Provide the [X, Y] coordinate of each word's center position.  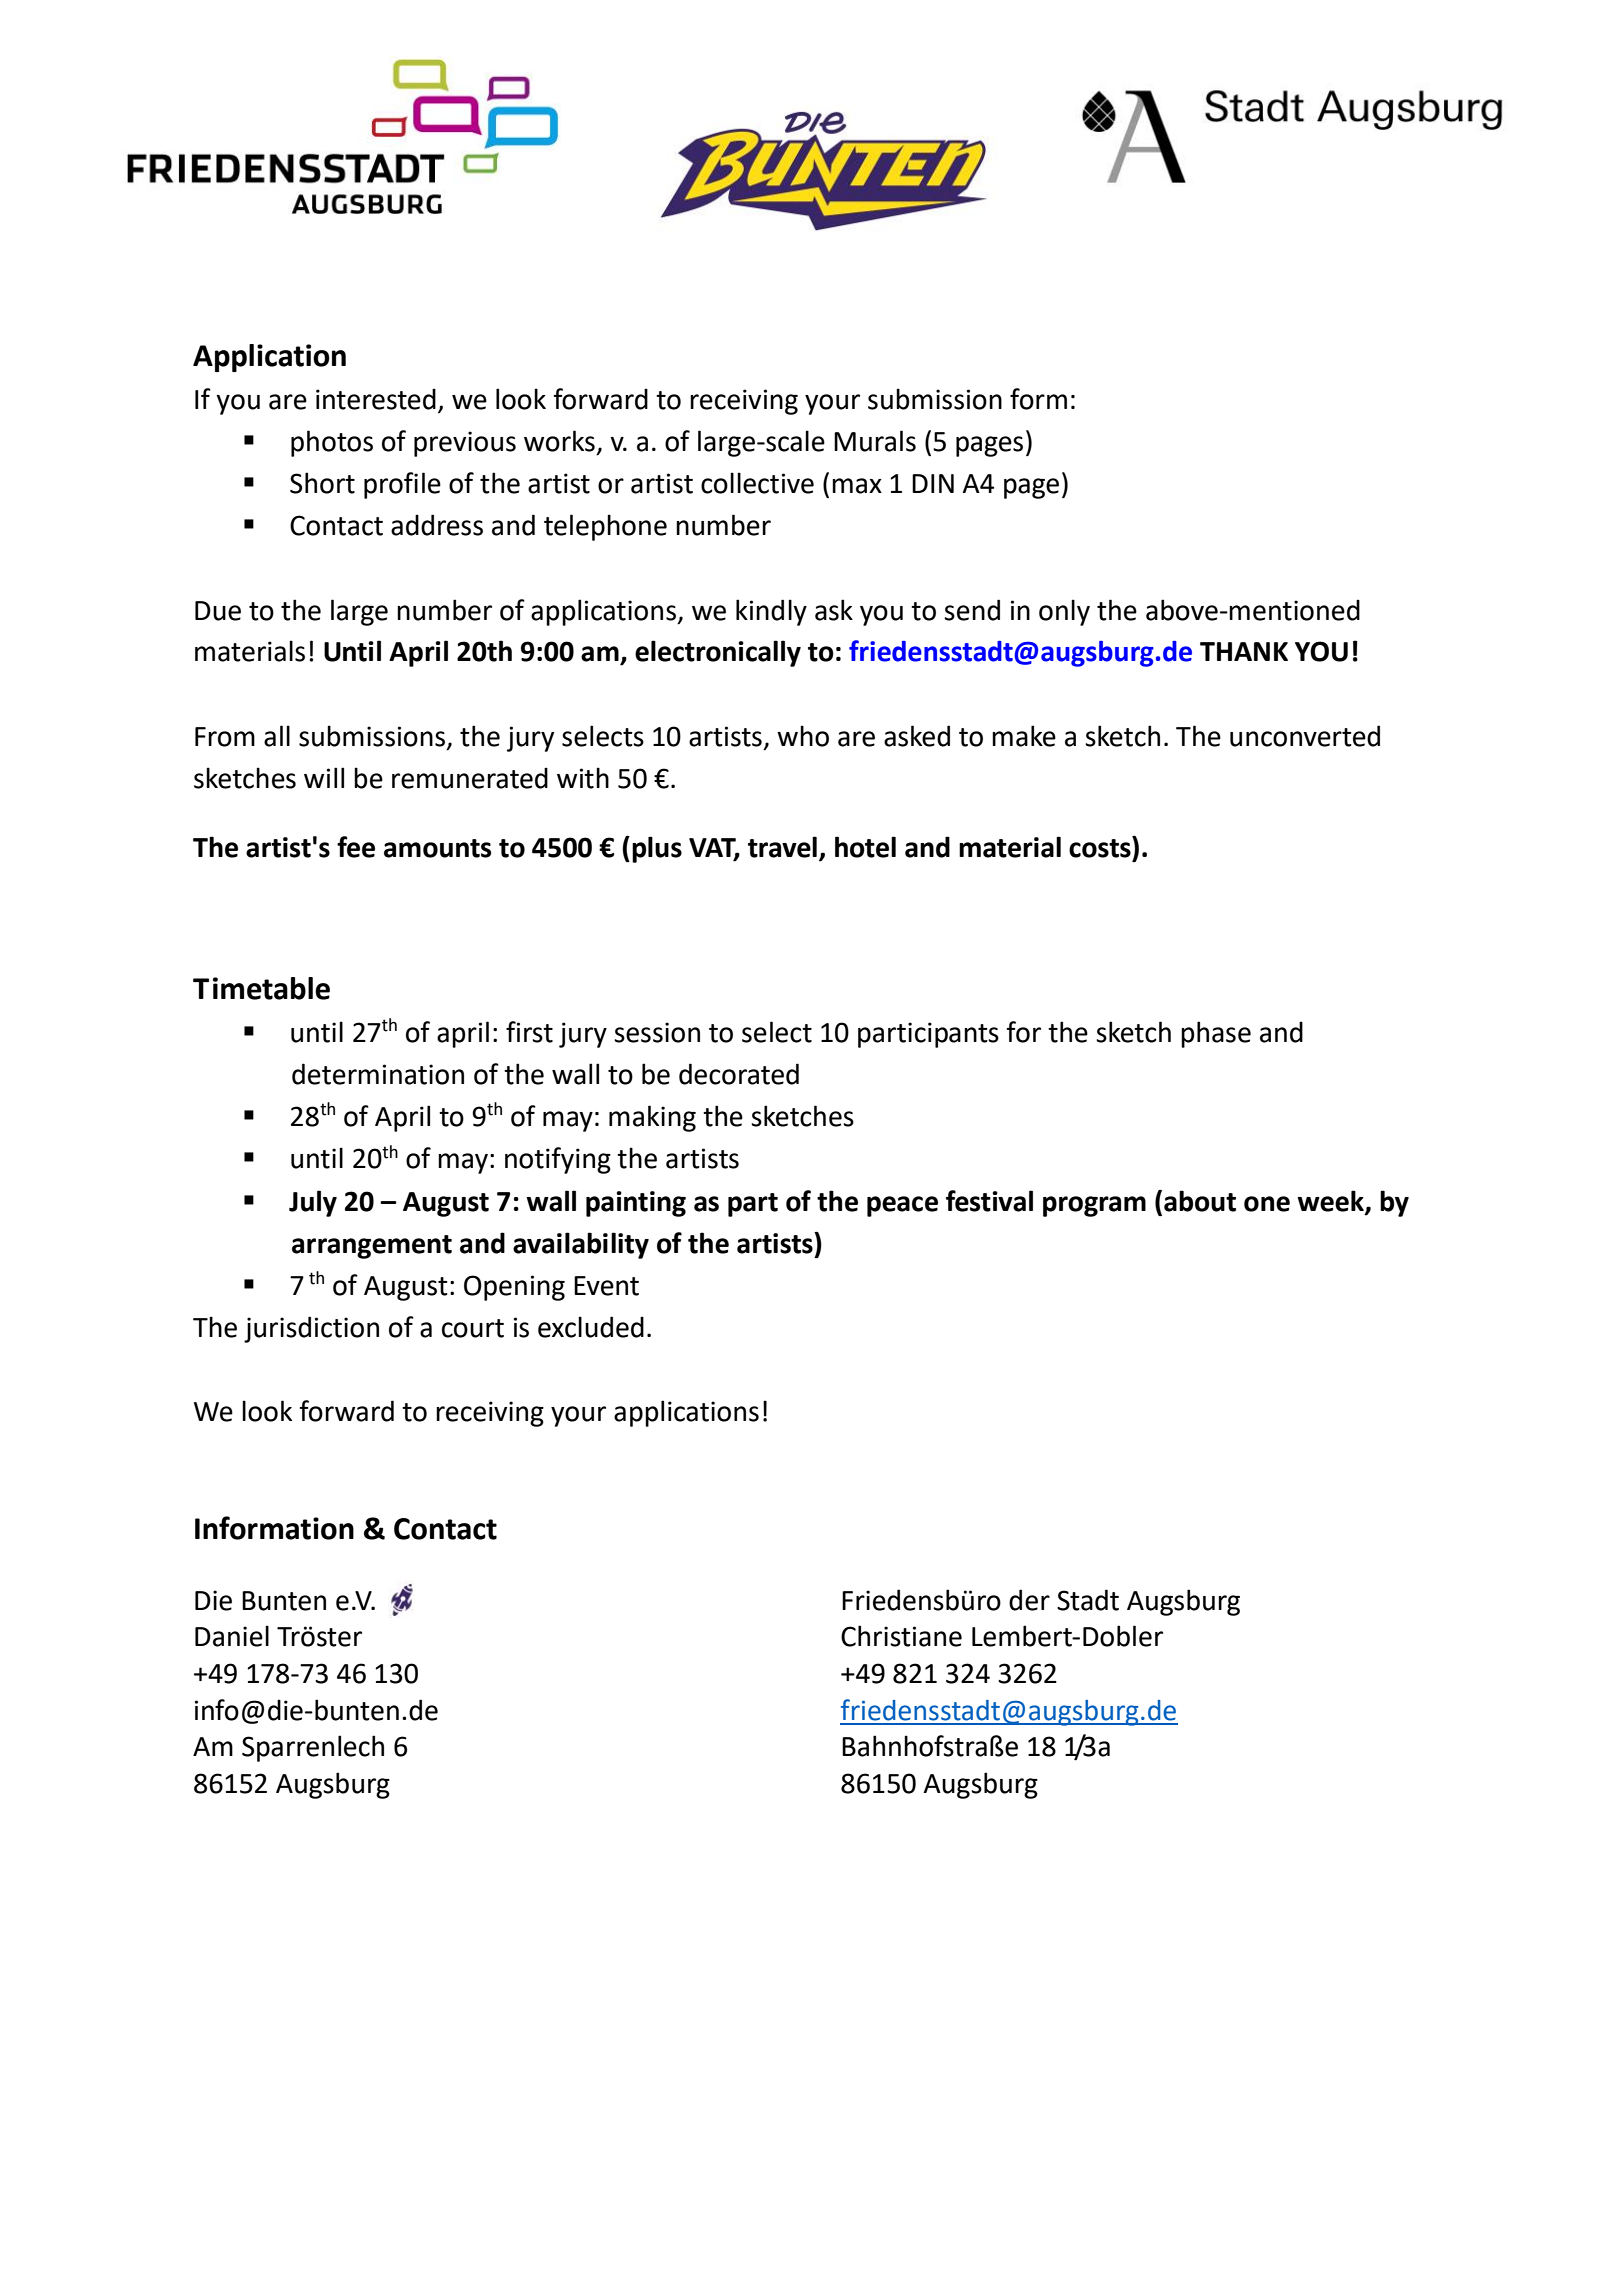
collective [757, 483]
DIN [933, 483]
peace [902, 1206]
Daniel [232, 1636]
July [313, 1203]
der [1029, 1600]
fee [356, 847]
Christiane [901, 1636]
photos [332, 443]
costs [1101, 847]
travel [782, 847]
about [1200, 1201]
